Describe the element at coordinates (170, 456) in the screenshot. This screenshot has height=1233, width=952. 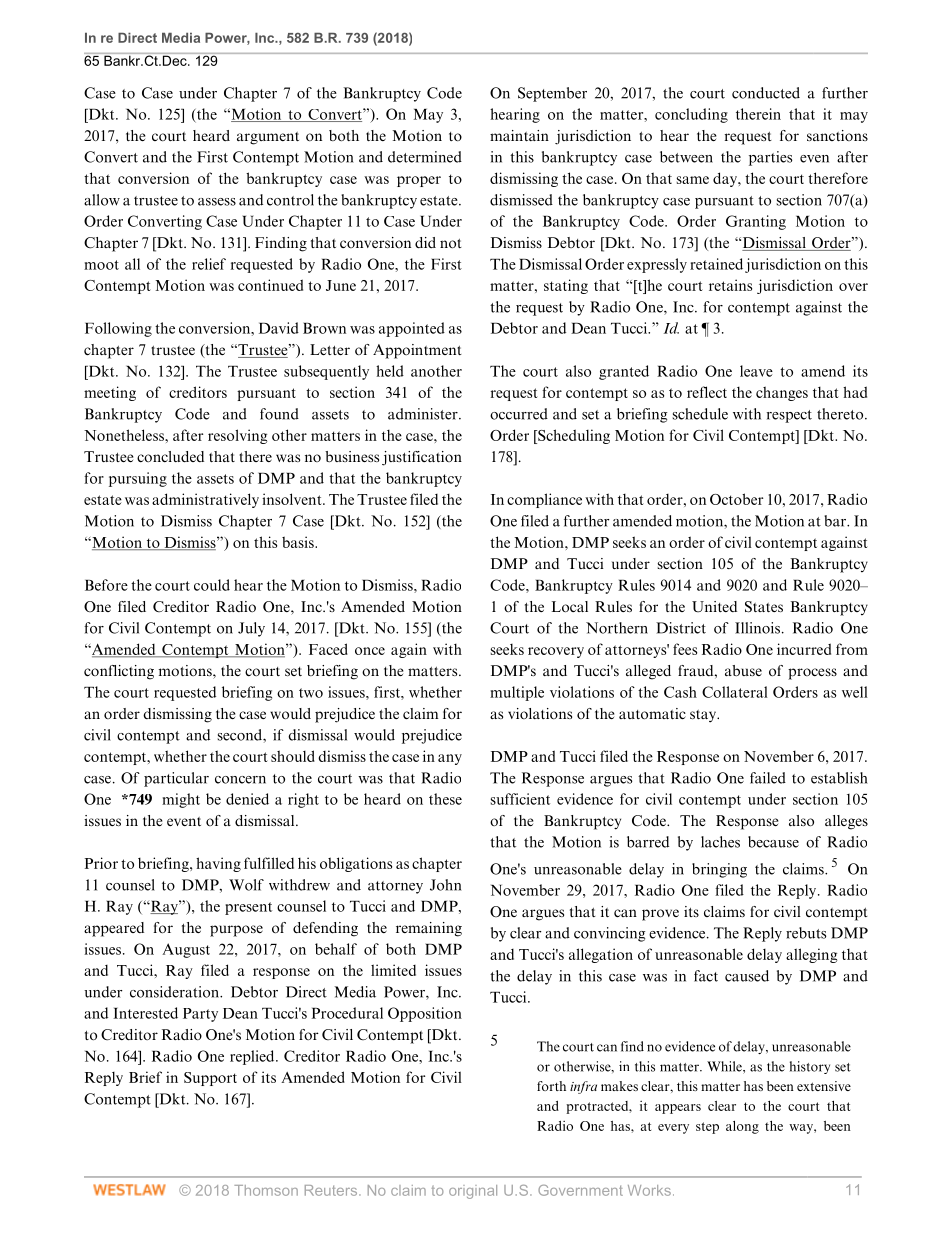
I see `concluded` at that location.
